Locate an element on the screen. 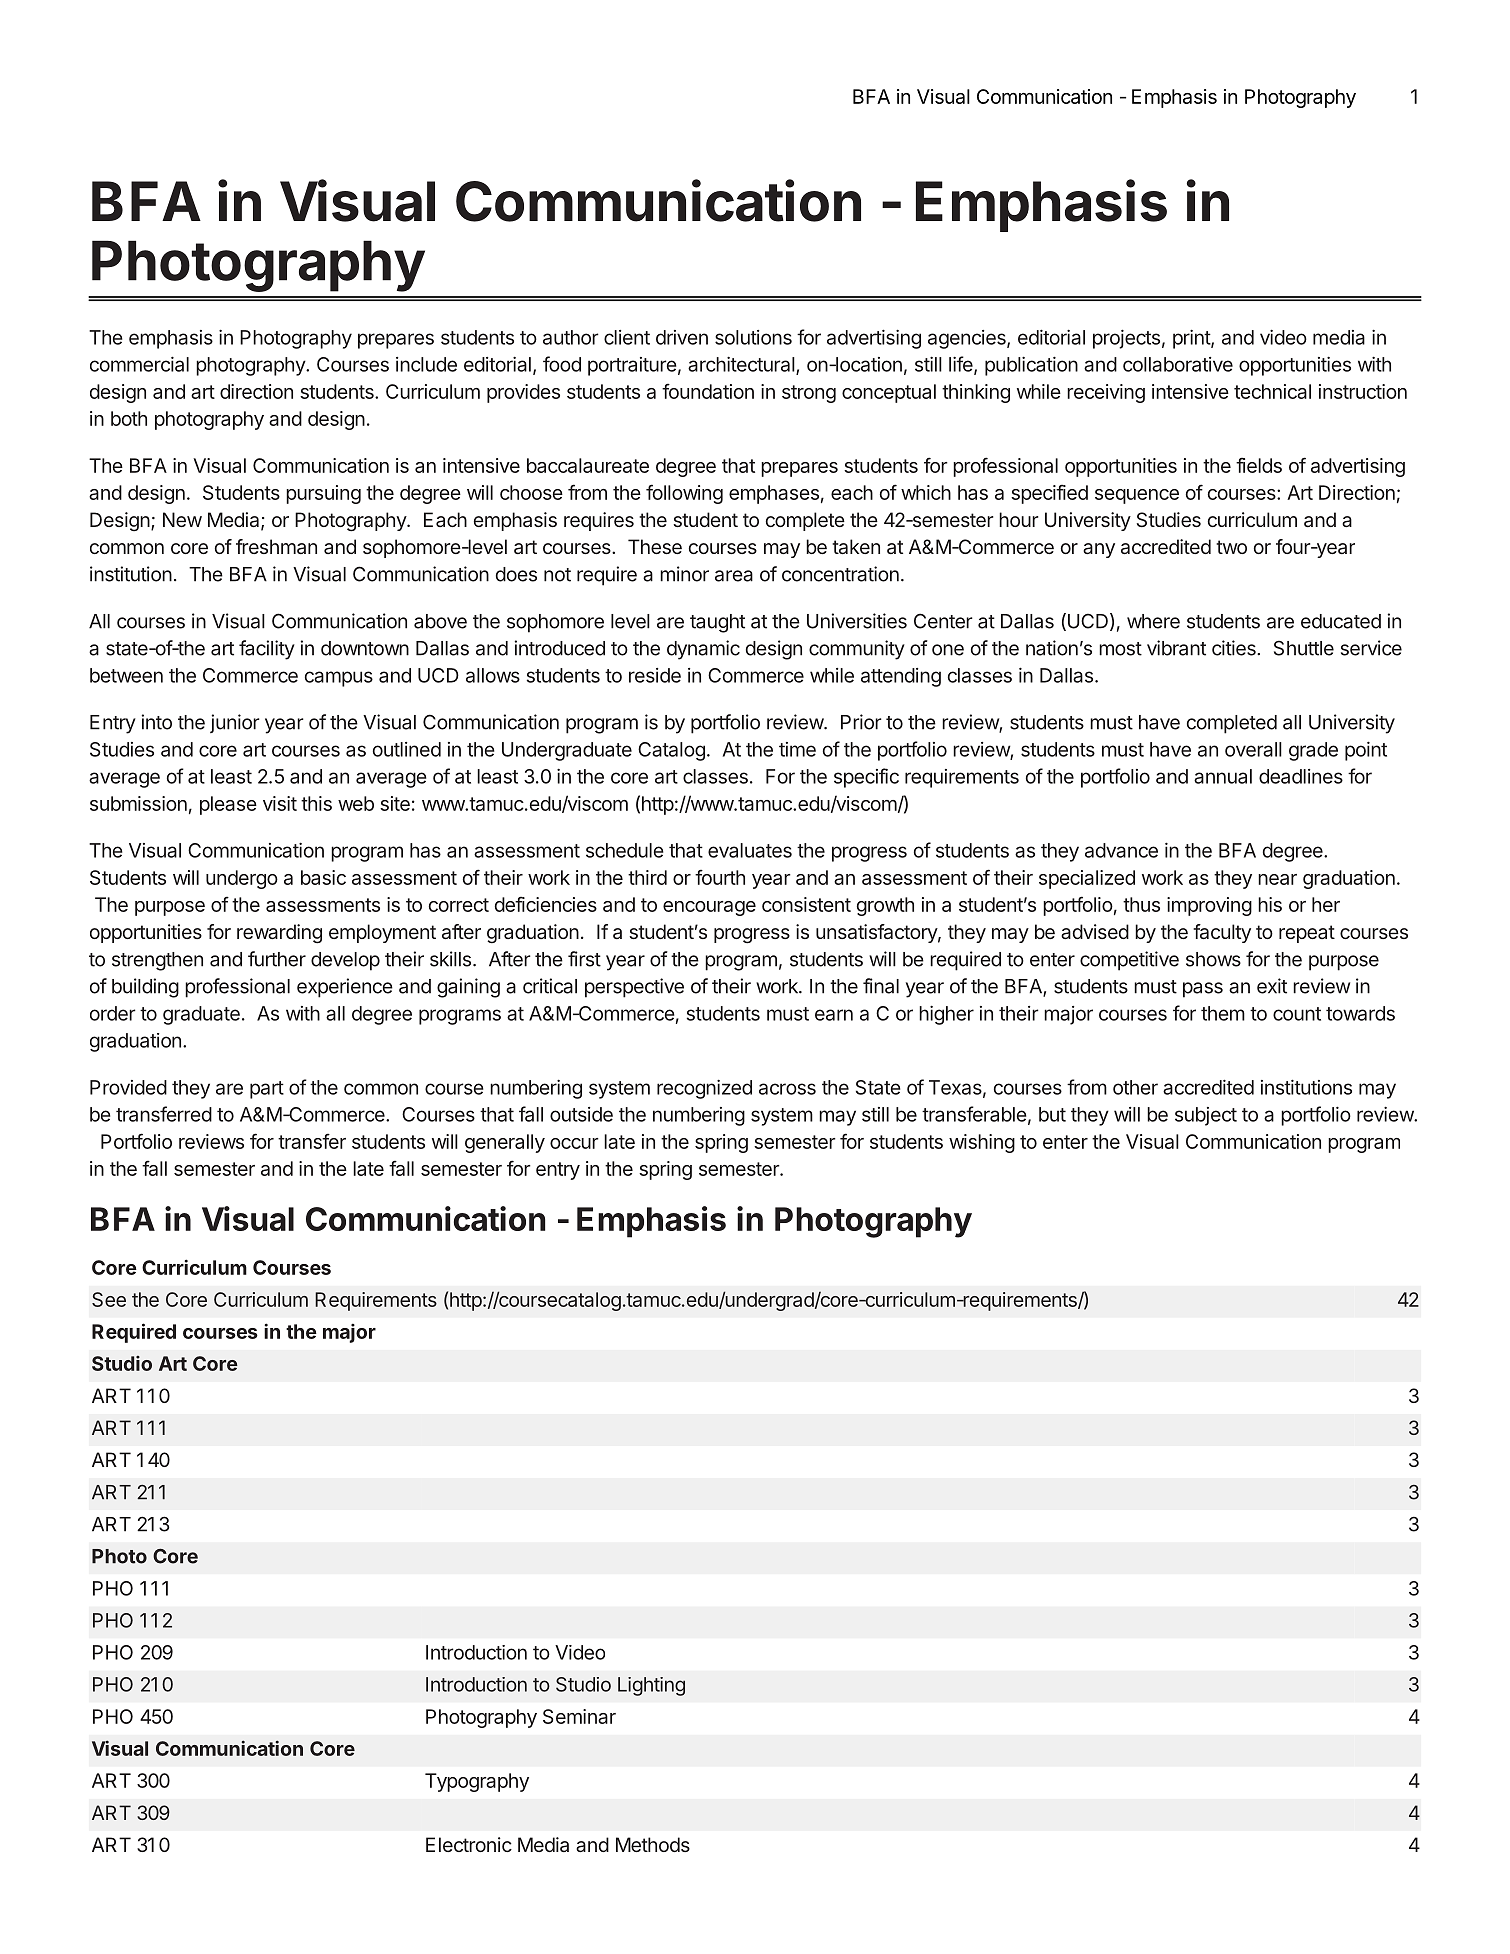 This screenshot has width=1510, height=1954. architectural is located at coordinates (741, 364).
